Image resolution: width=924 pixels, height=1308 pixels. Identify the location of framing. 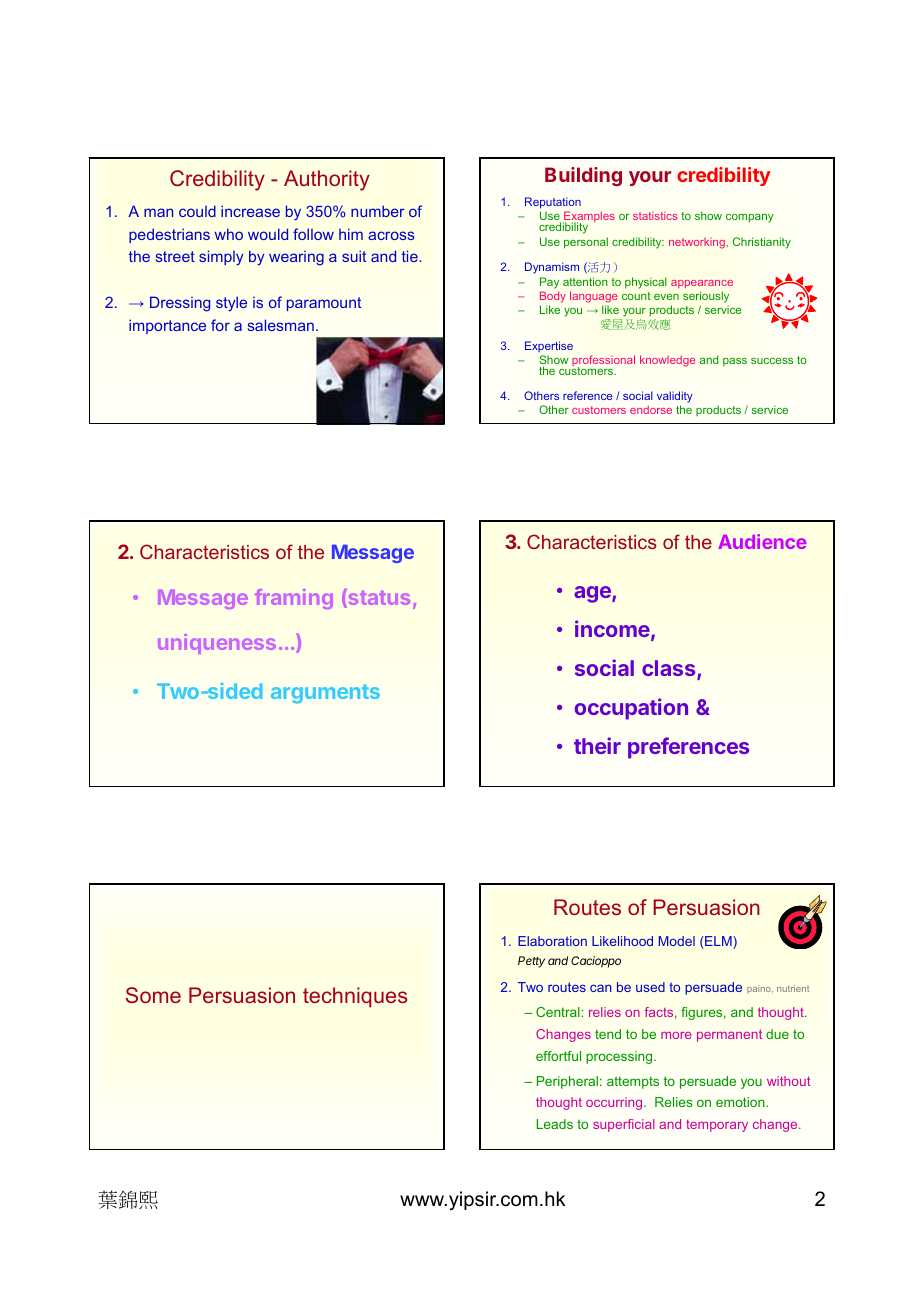
(294, 599).
